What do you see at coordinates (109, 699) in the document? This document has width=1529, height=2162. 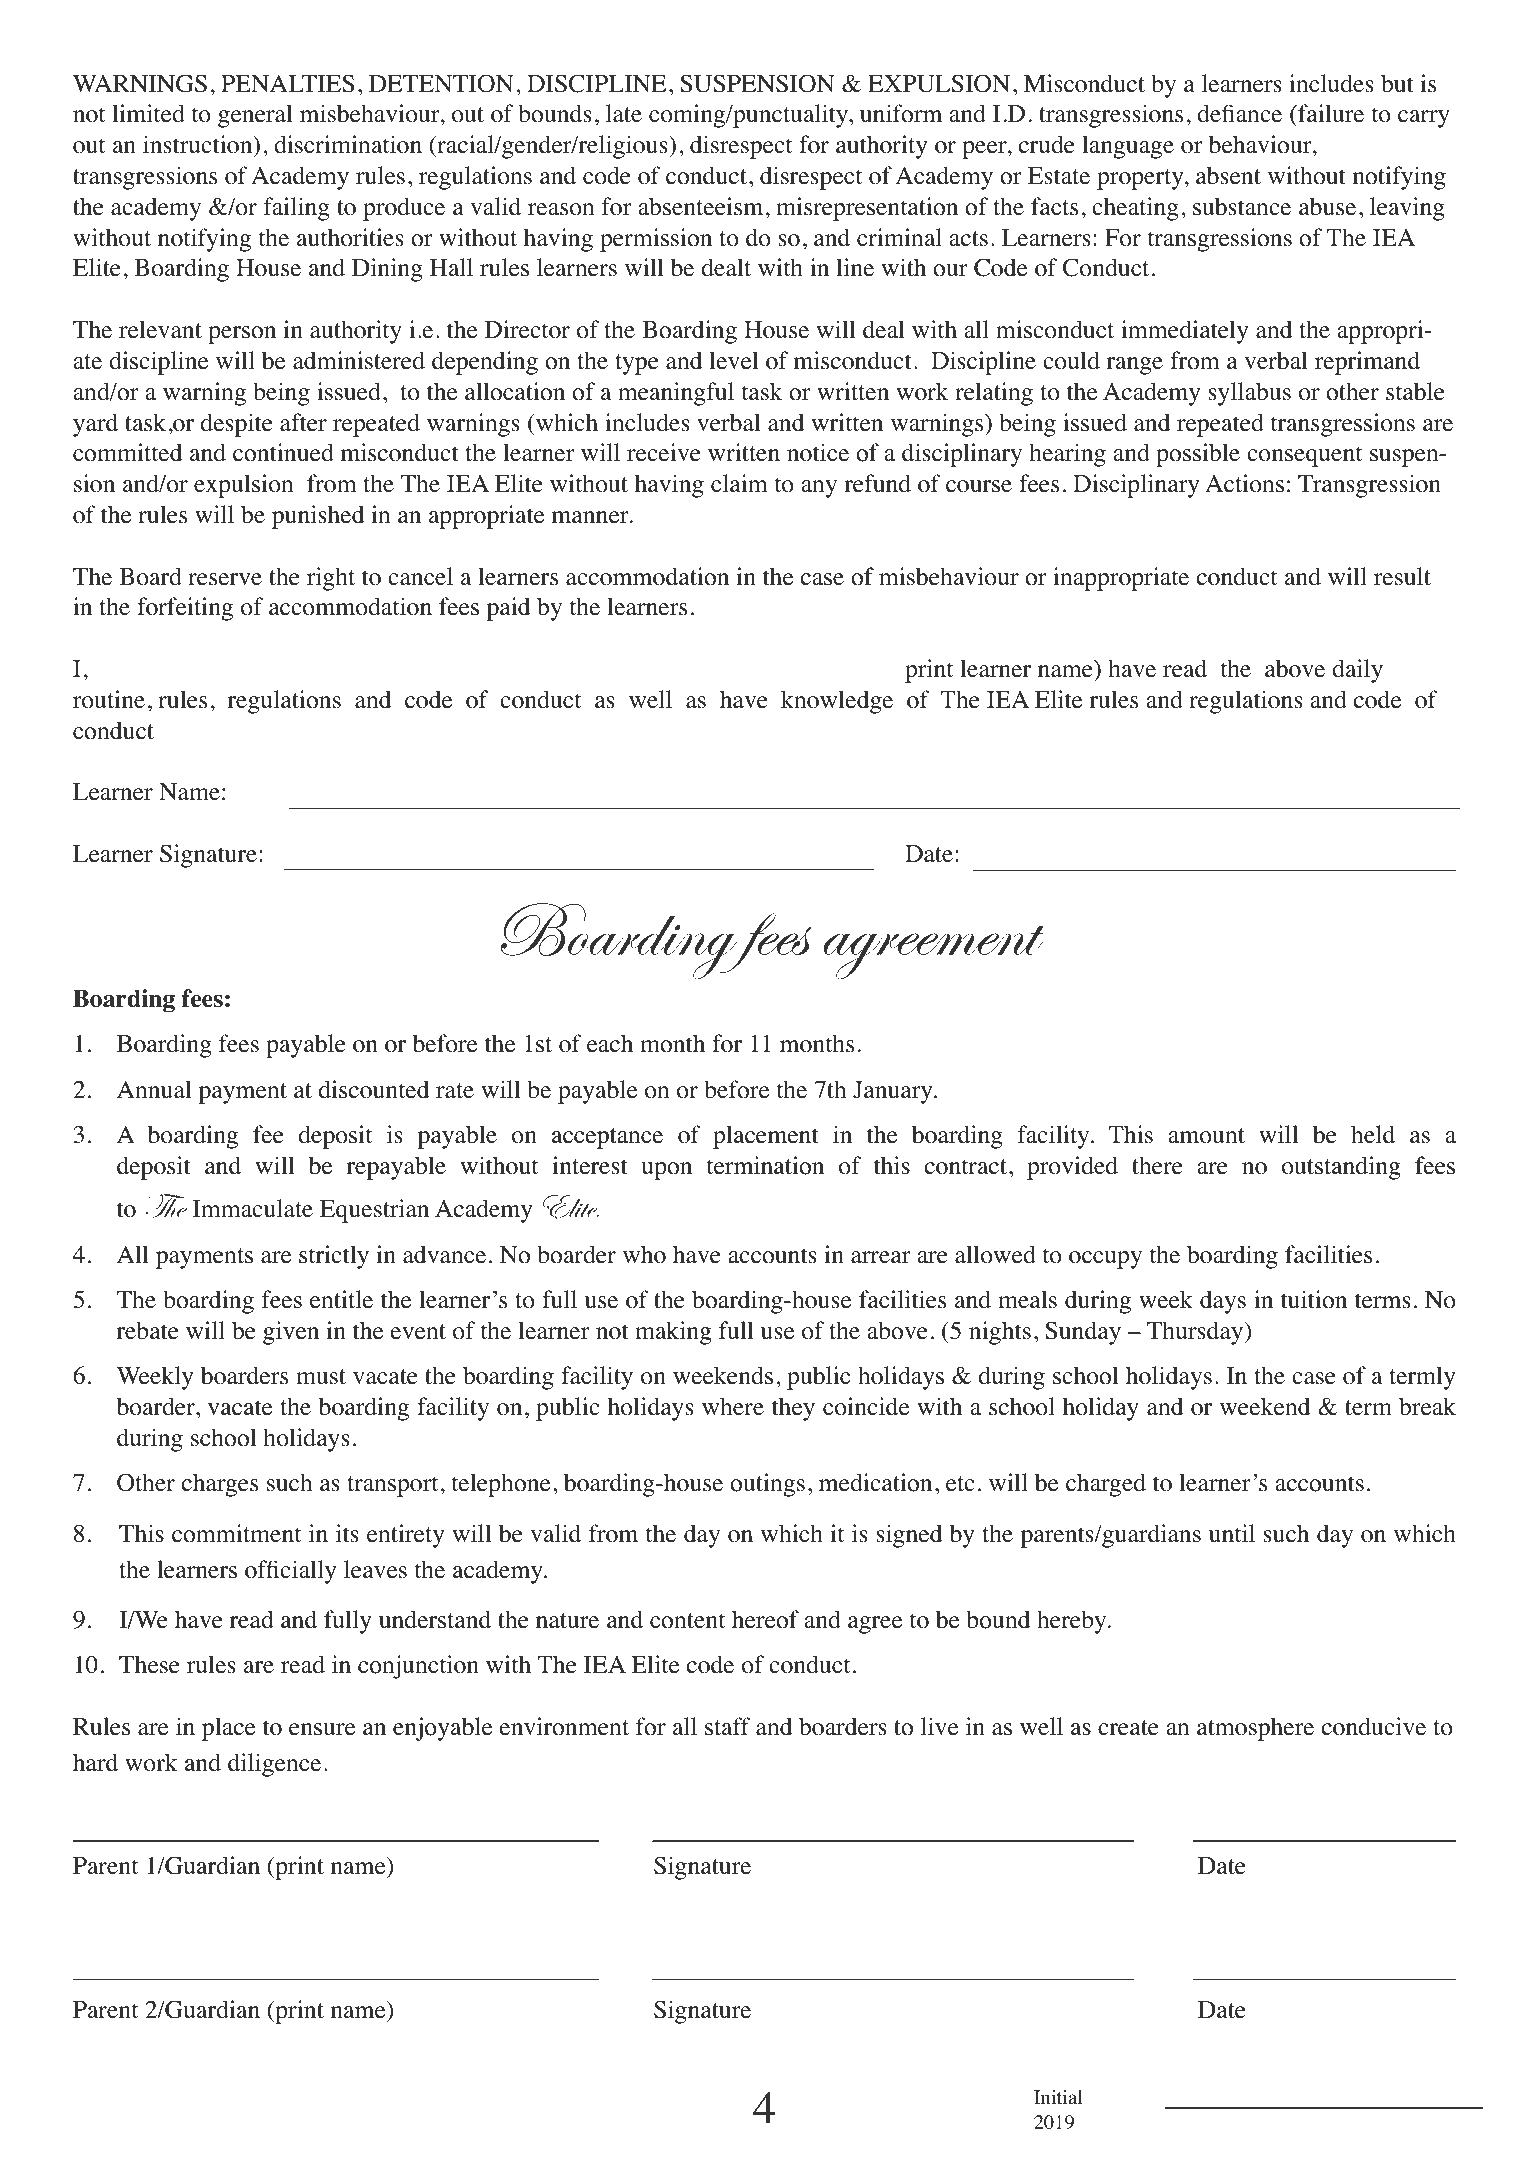 I see `routine` at bounding box center [109, 699].
